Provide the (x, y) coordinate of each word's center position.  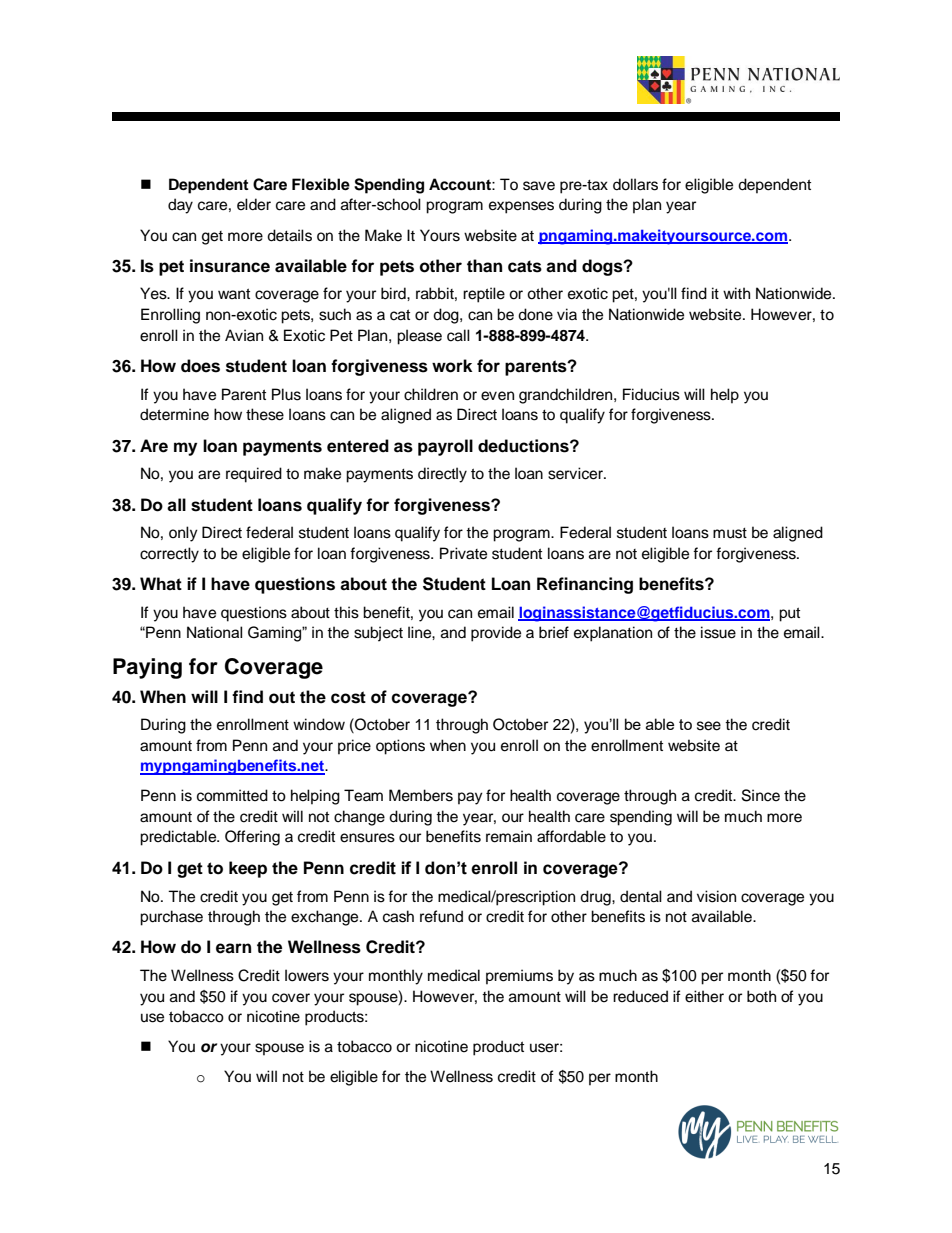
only (183, 534)
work (452, 366)
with (736, 293)
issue (718, 632)
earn (233, 948)
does (200, 366)
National (214, 632)
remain (509, 836)
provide (496, 634)
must (730, 533)
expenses (521, 207)
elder (254, 204)
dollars (635, 184)
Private (463, 553)
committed (232, 795)
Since (761, 795)
